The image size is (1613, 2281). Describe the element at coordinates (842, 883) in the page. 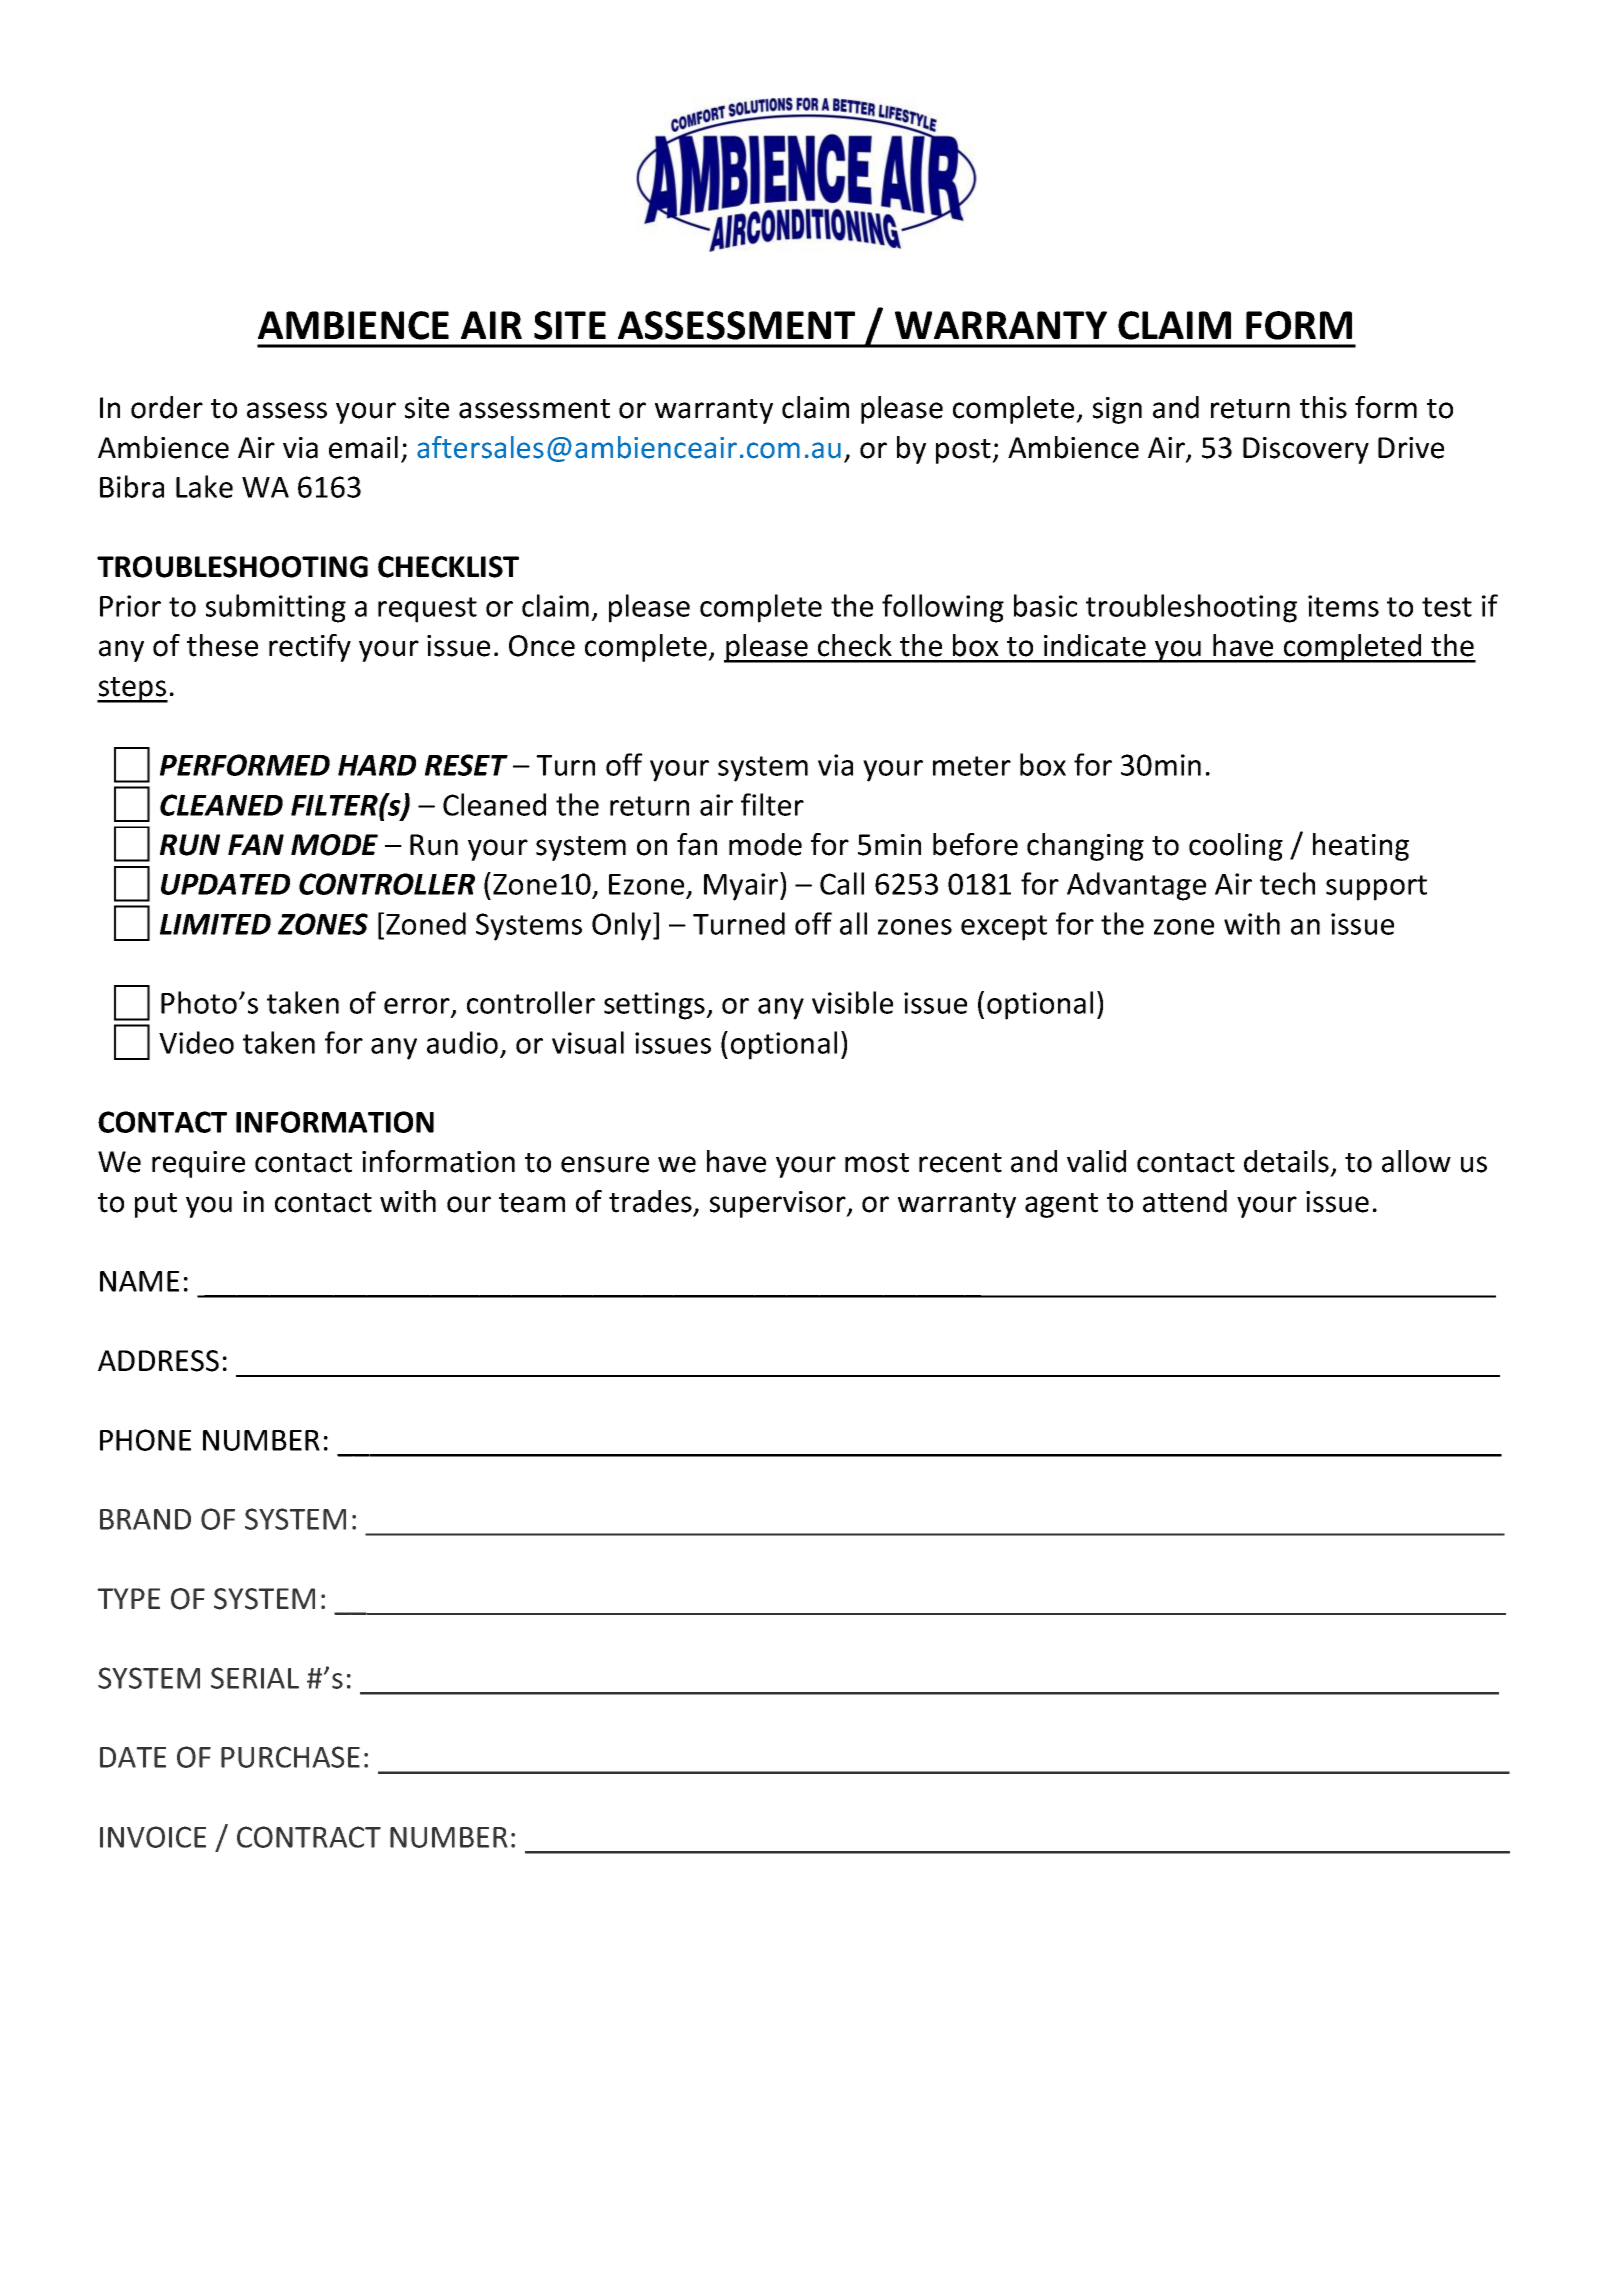

I see `Call` at that location.
